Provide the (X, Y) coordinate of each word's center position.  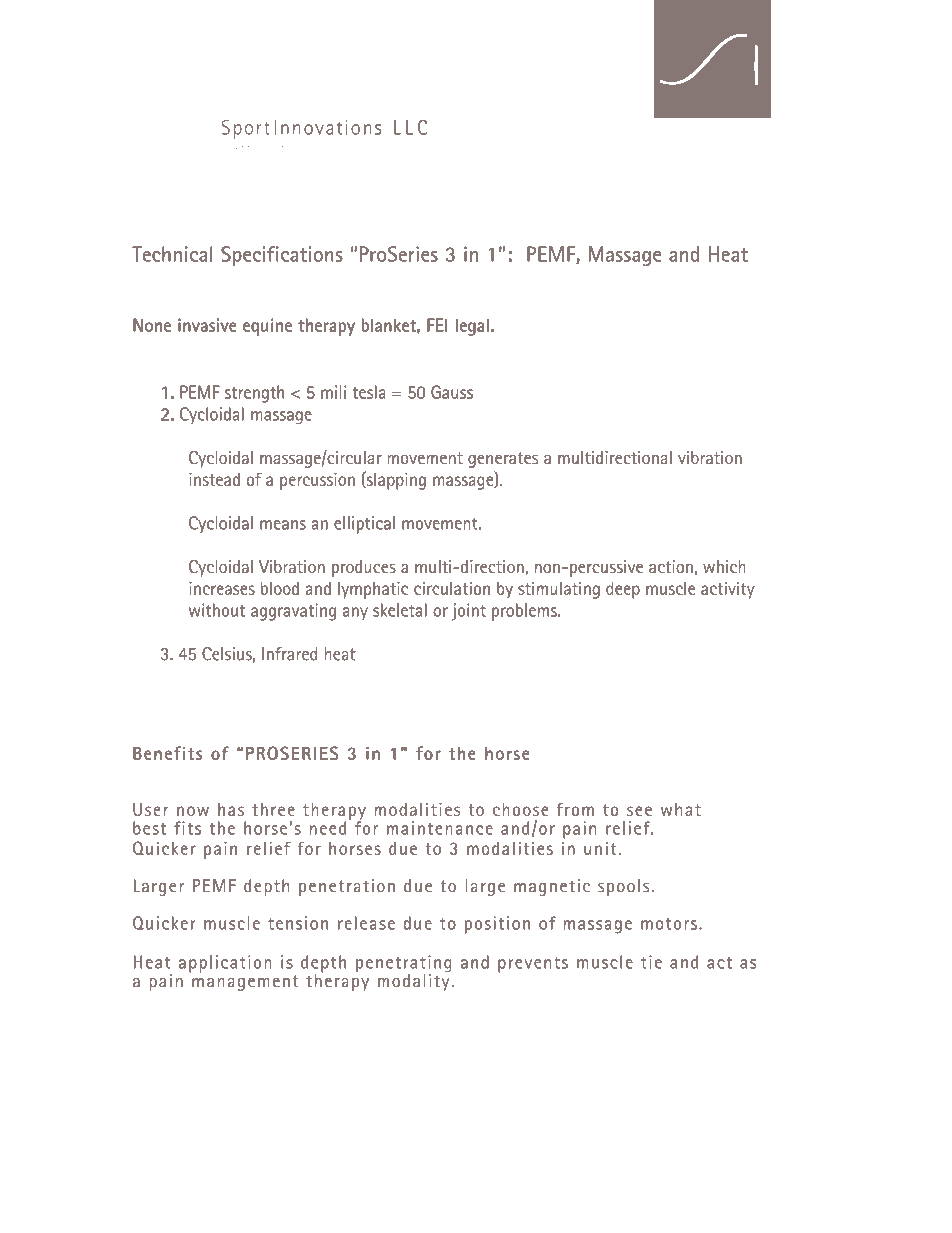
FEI (437, 325)
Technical (173, 255)
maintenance (440, 828)
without (217, 610)
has (231, 809)
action (671, 566)
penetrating (404, 965)
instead (214, 479)
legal (472, 327)
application (225, 964)
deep (623, 590)
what (681, 809)
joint (469, 612)
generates (503, 460)
